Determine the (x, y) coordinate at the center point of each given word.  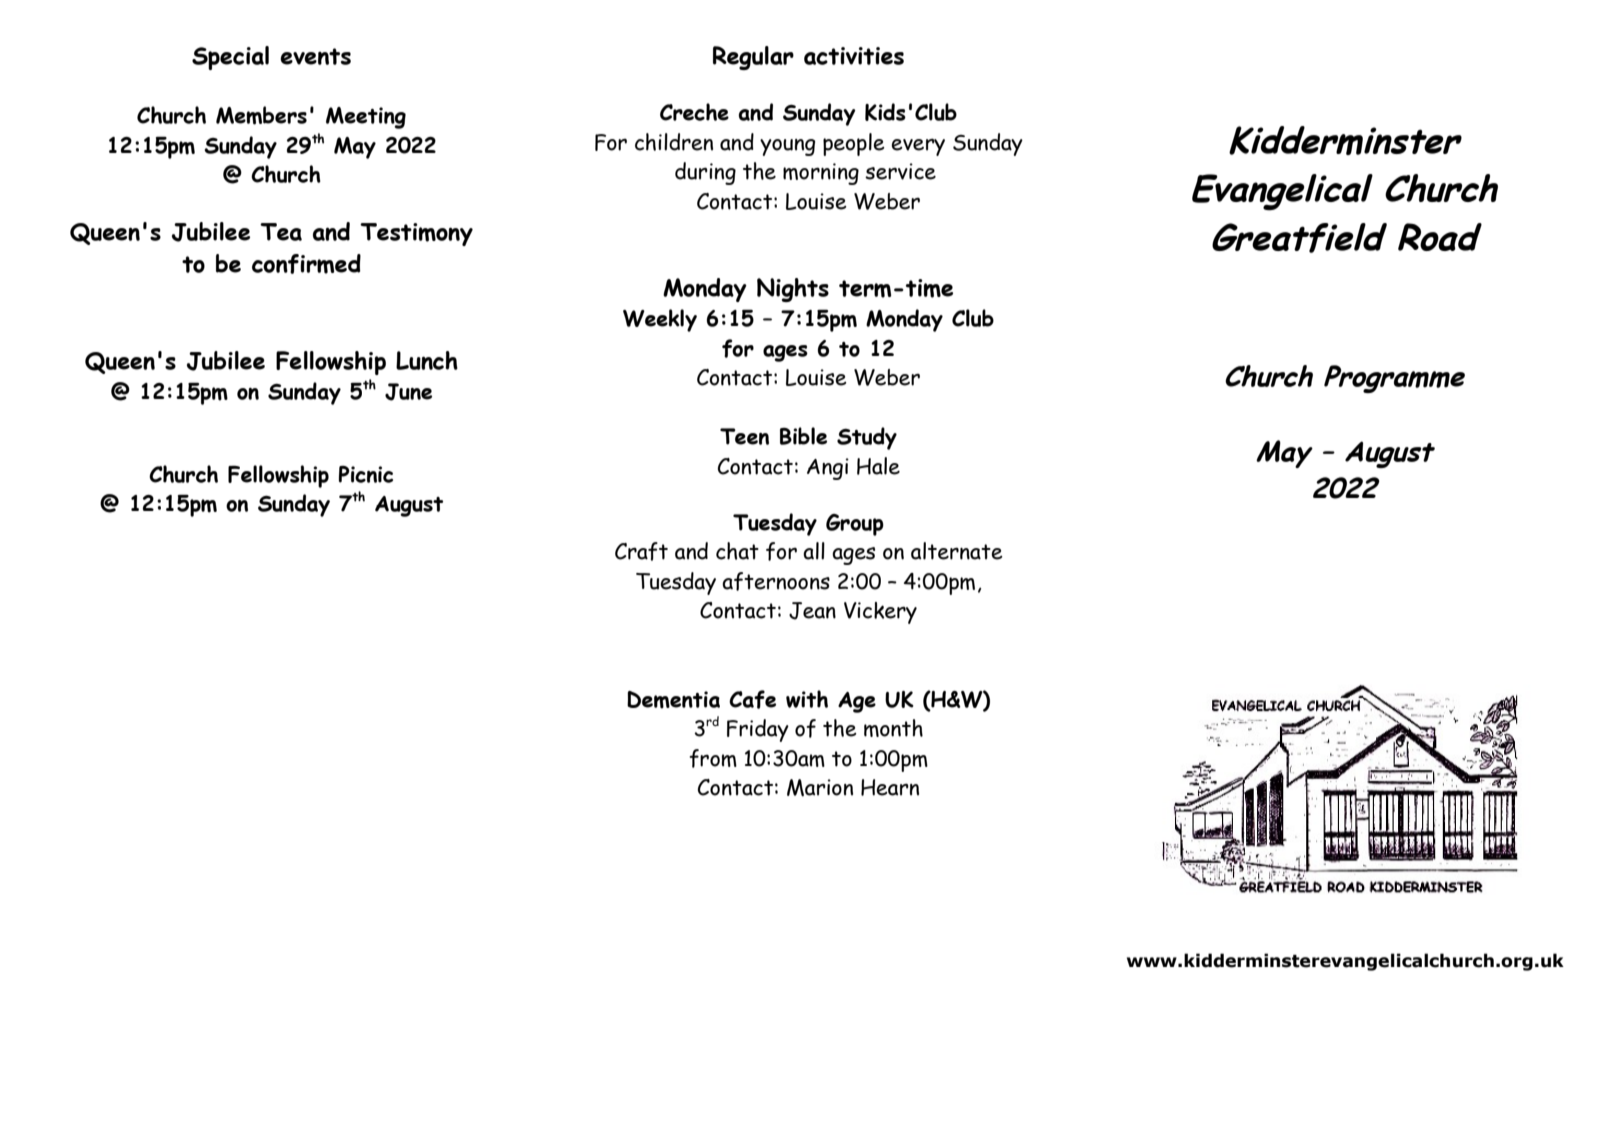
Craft (641, 551)
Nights (793, 290)
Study (867, 438)
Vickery (880, 613)
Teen (744, 436)
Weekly (660, 320)
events (315, 56)
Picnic (366, 474)
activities (854, 56)
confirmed (306, 264)
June (408, 392)
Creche (694, 112)
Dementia (673, 700)
